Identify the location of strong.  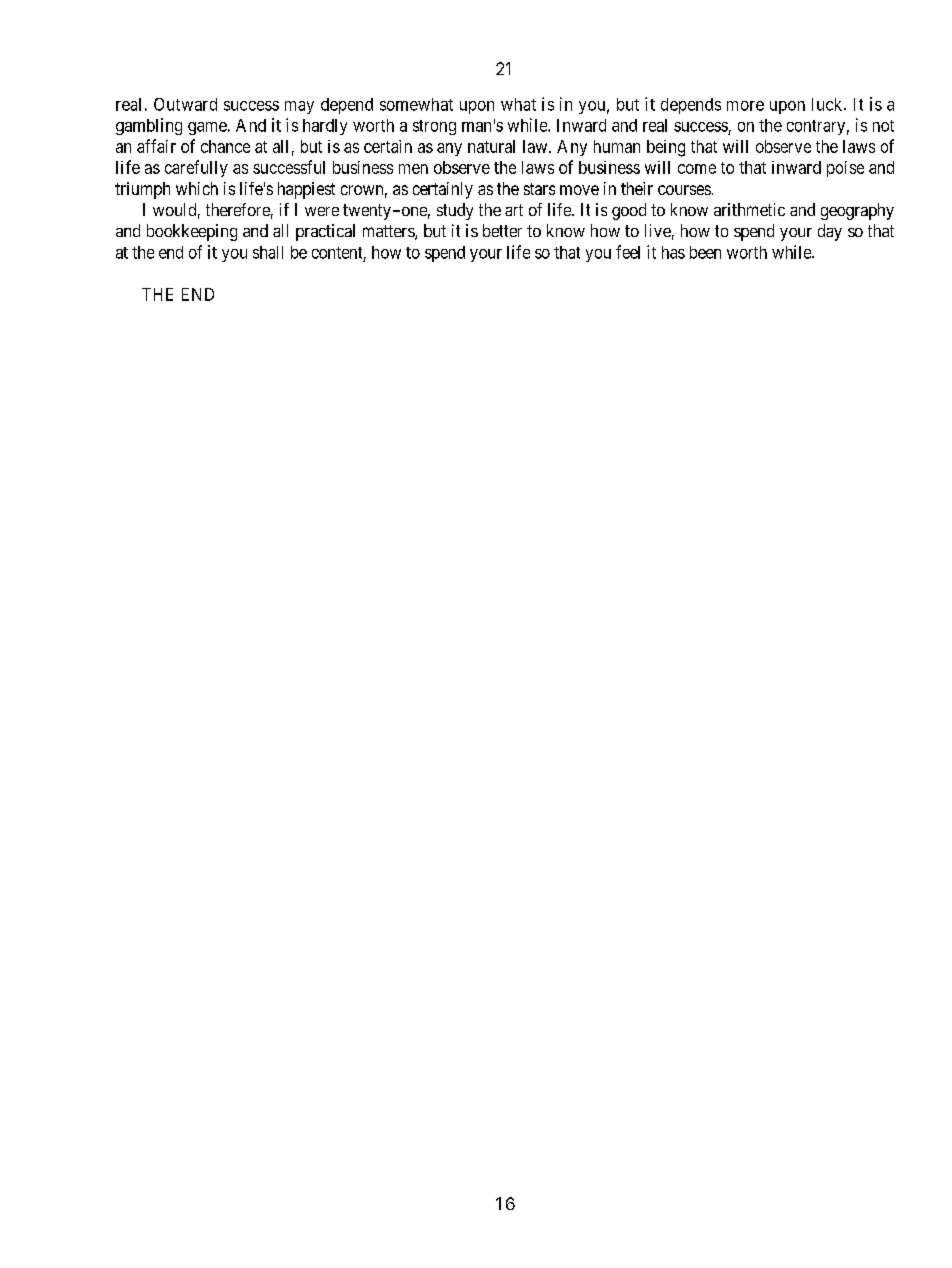
(434, 127).
